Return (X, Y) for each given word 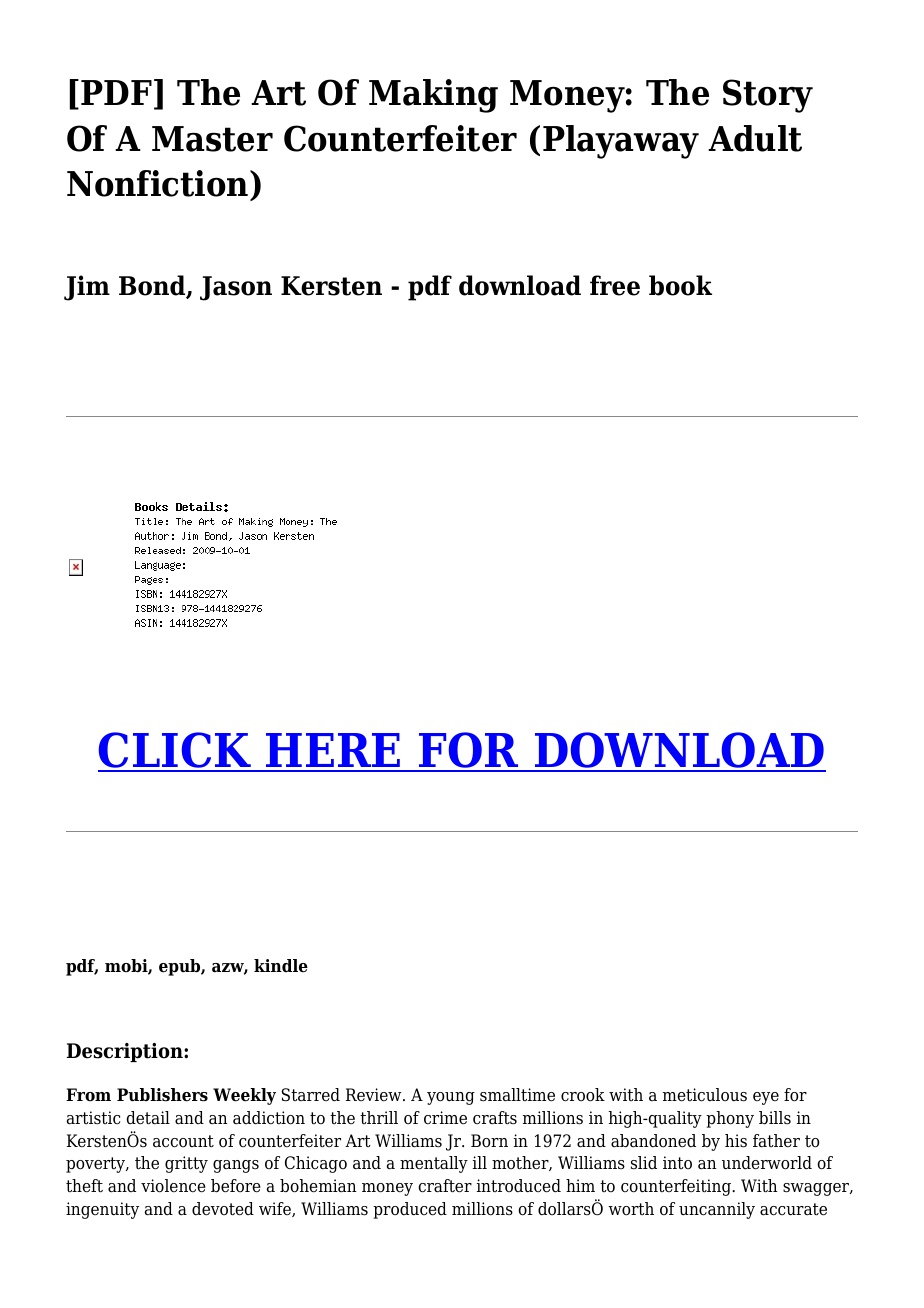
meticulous (705, 1095)
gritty (186, 1164)
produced (410, 1210)
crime (445, 1118)
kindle (281, 966)
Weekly (244, 1096)
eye (766, 1098)
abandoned (653, 1141)
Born (489, 1141)
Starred (310, 1095)
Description (126, 1052)
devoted (223, 1209)
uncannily (717, 1210)
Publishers (162, 1095)
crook (583, 1095)
